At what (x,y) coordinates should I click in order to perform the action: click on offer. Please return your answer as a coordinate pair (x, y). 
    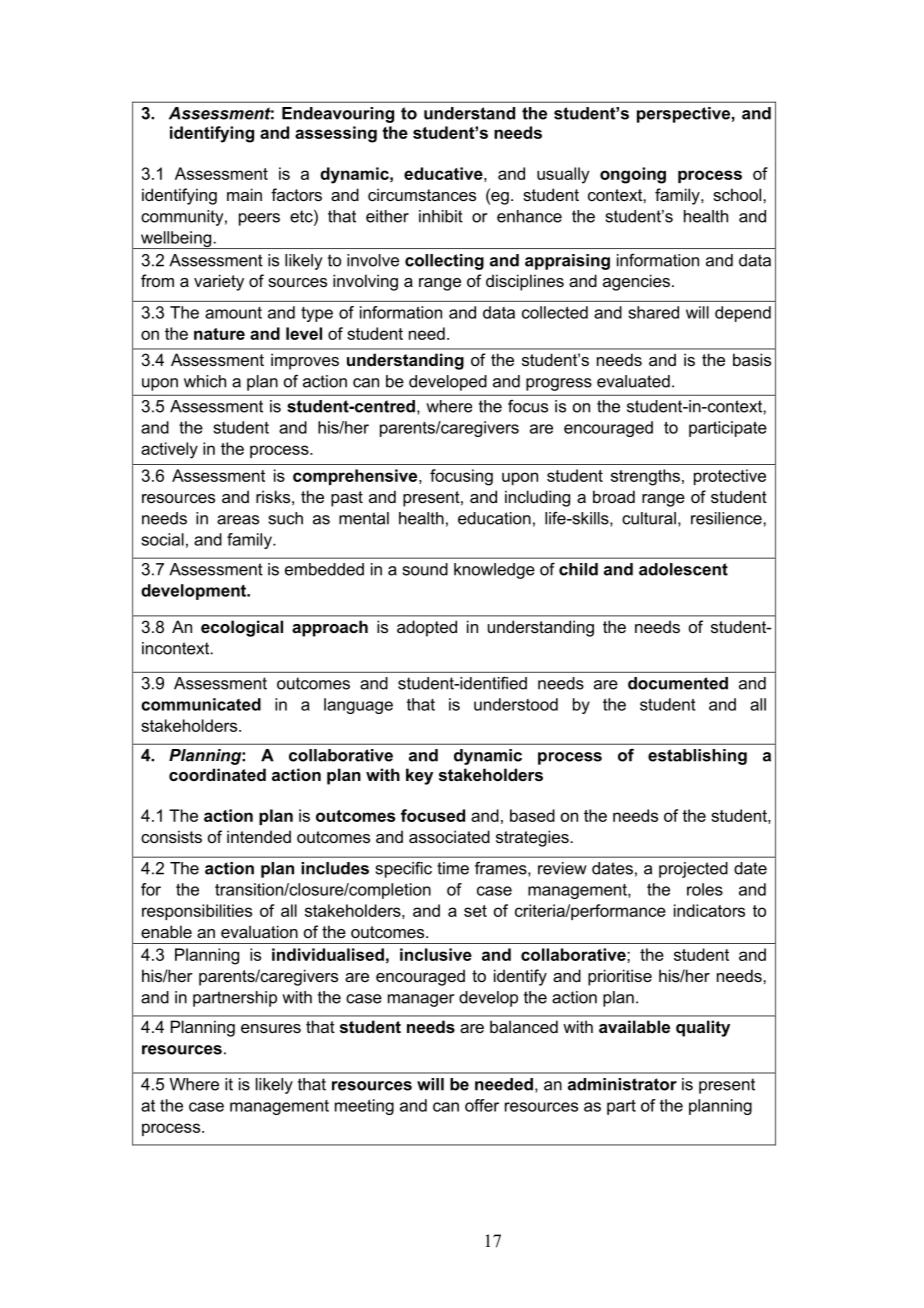
    Looking at the image, I should click on (482, 1105).
